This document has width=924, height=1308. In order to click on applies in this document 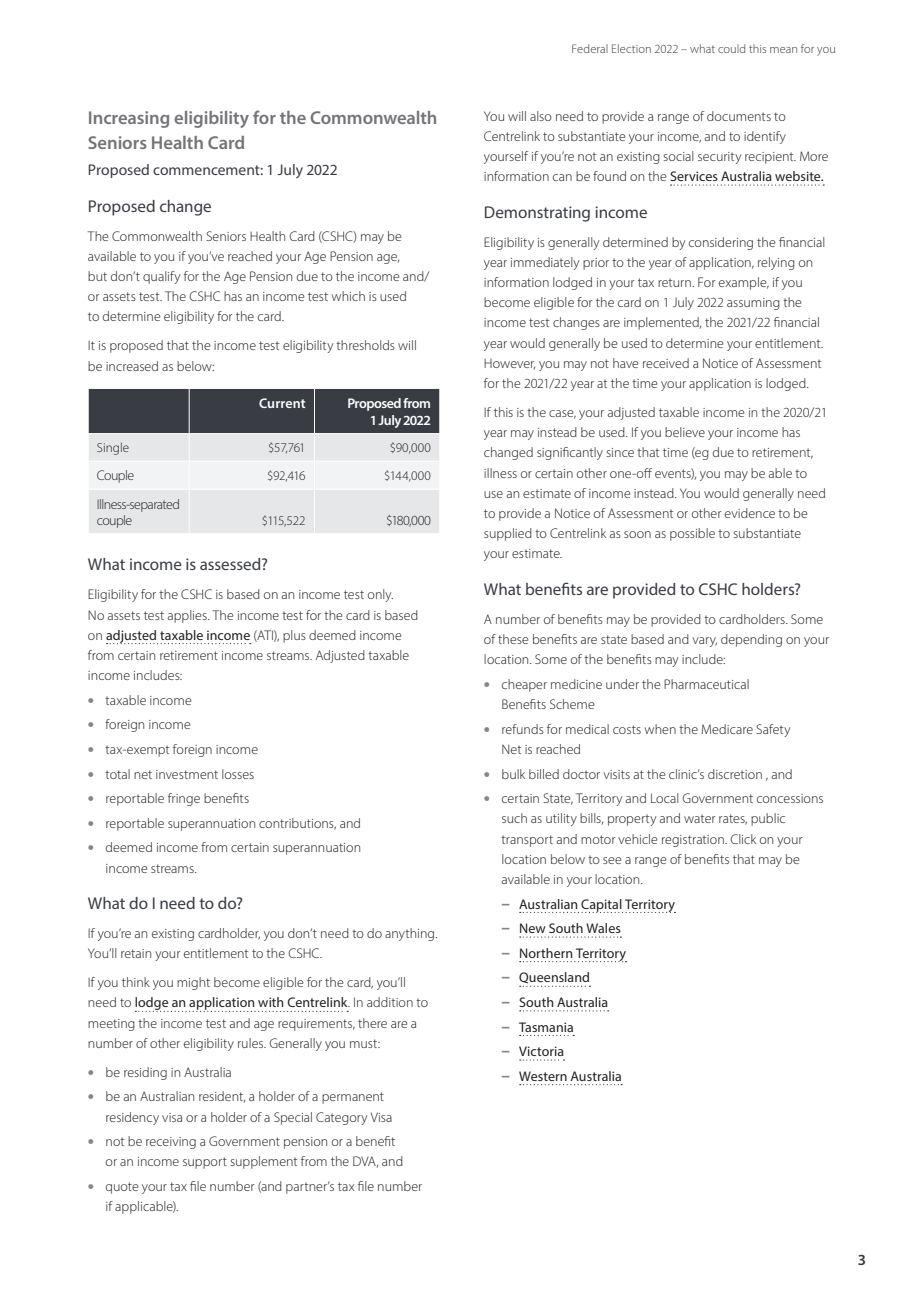, I will do `click(188, 616)`.
